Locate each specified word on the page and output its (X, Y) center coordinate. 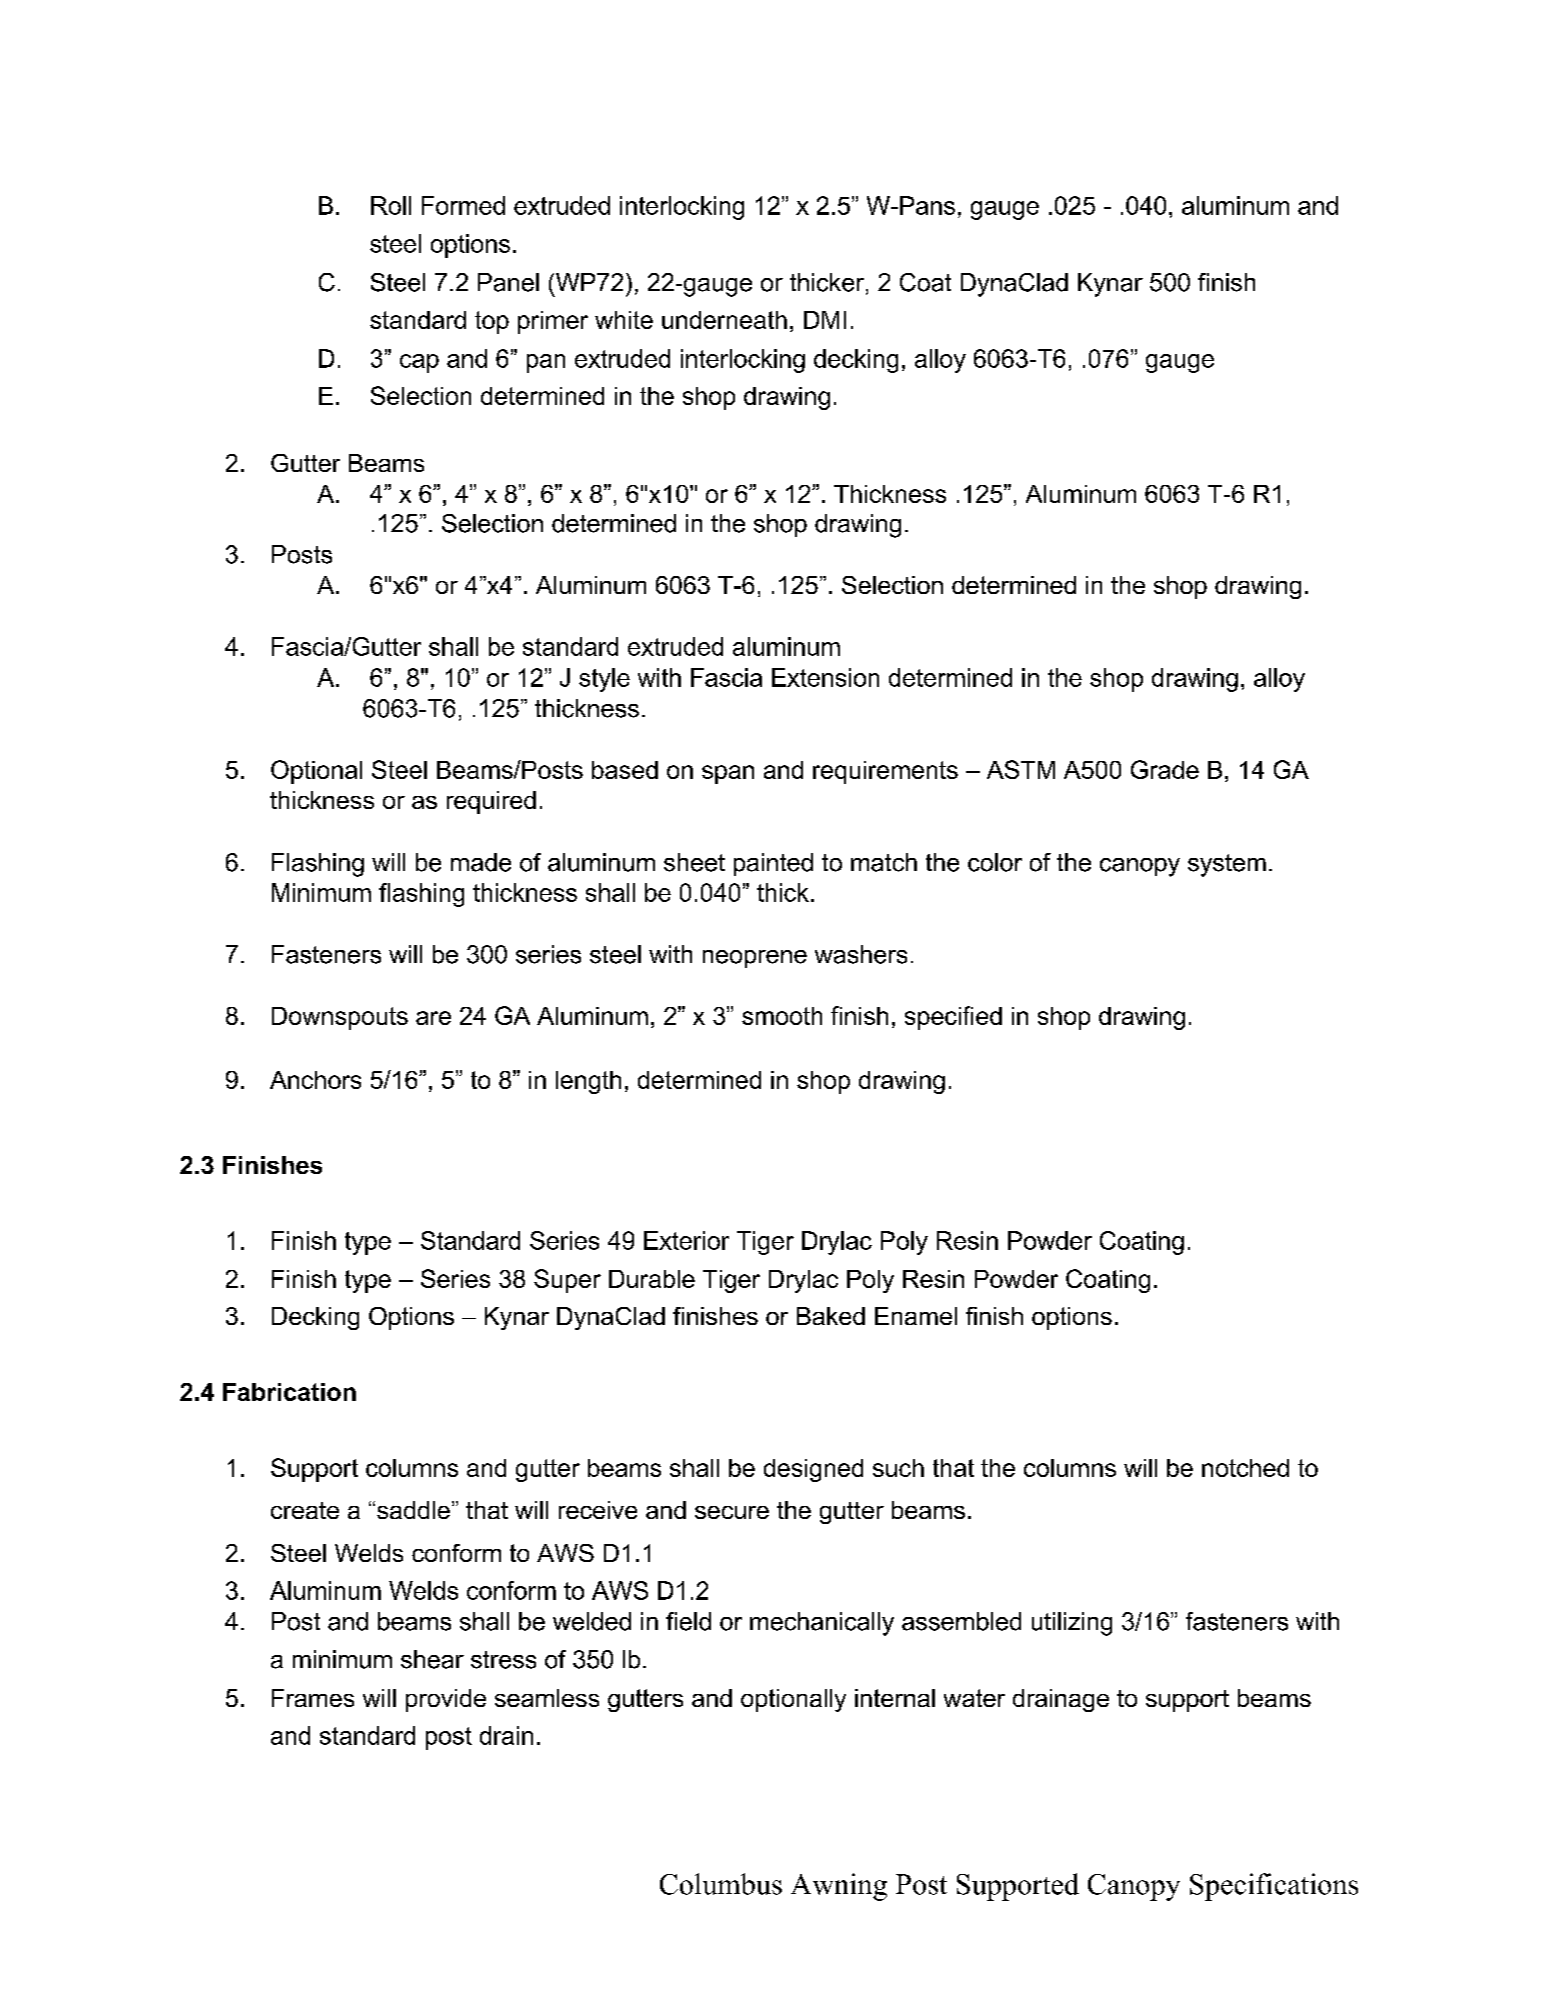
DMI (825, 320)
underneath (724, 320)
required (491, 802)
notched (1245, 1468)
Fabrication (289, 1392)
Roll (391, 205)
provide (446, 1700)
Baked (831, 1316)
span (728, 774)
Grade (1165, 769)
